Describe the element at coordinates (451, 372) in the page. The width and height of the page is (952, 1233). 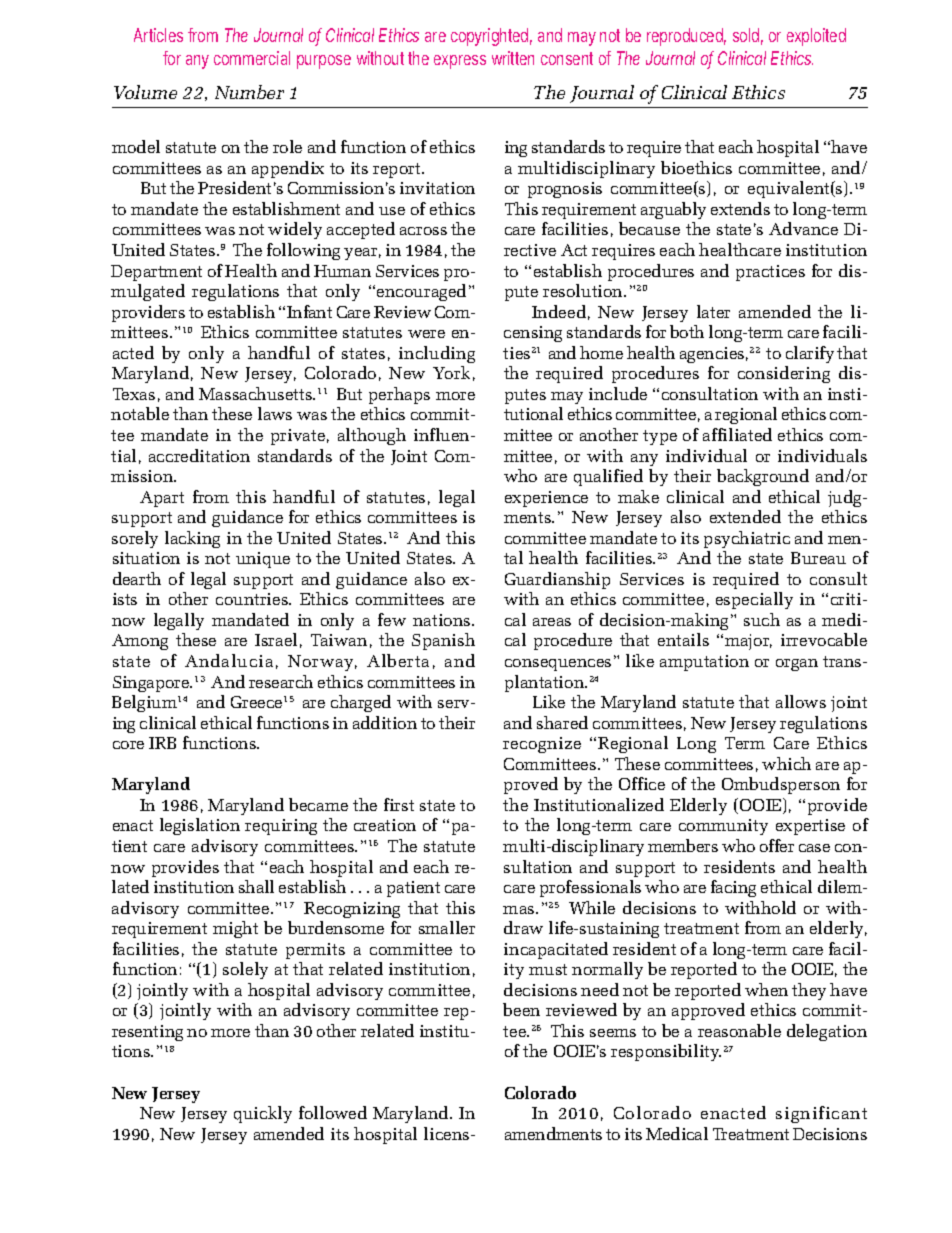
I see `York` at that location.
